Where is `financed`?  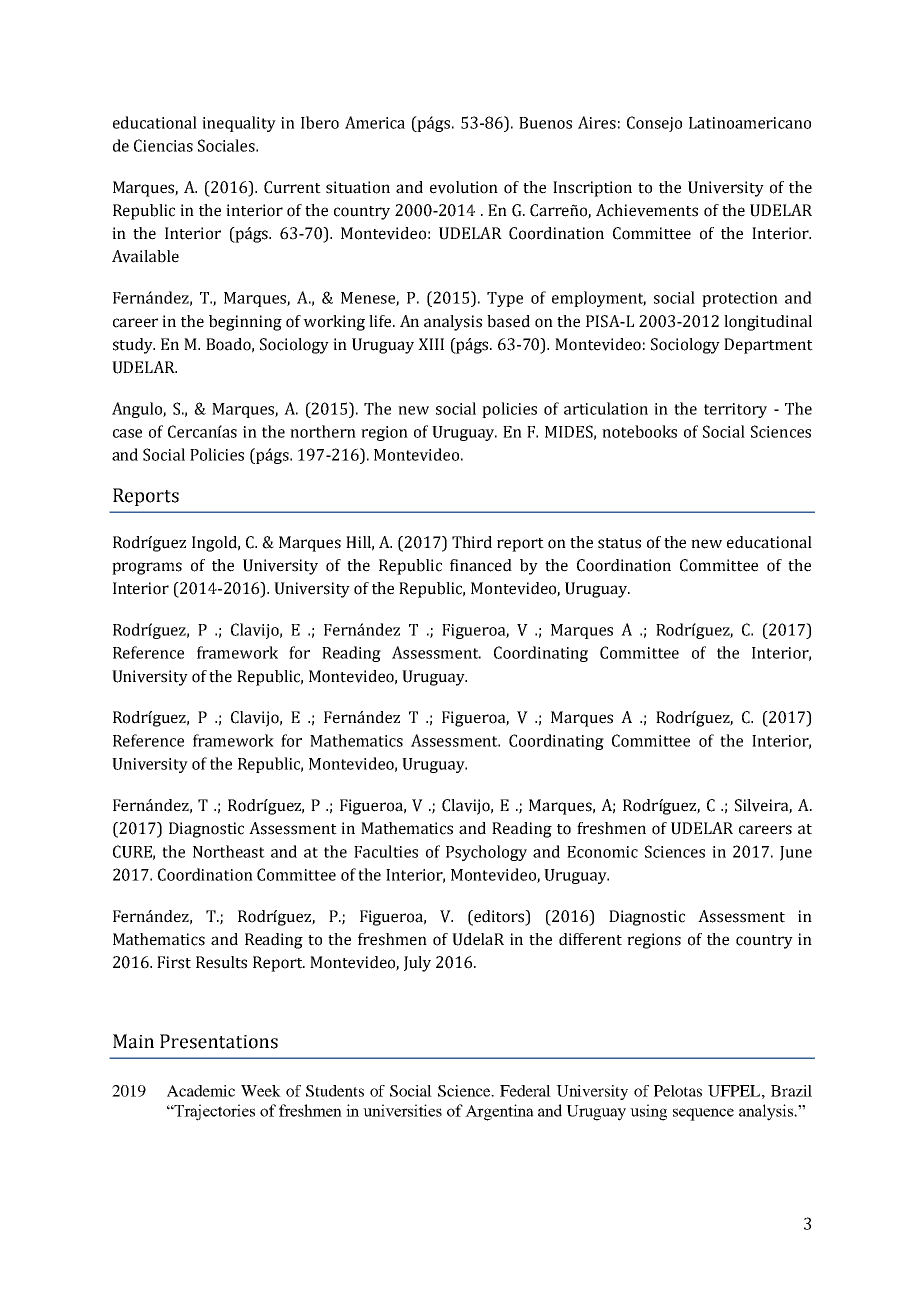
financed is located at coordinates (481, 565).
